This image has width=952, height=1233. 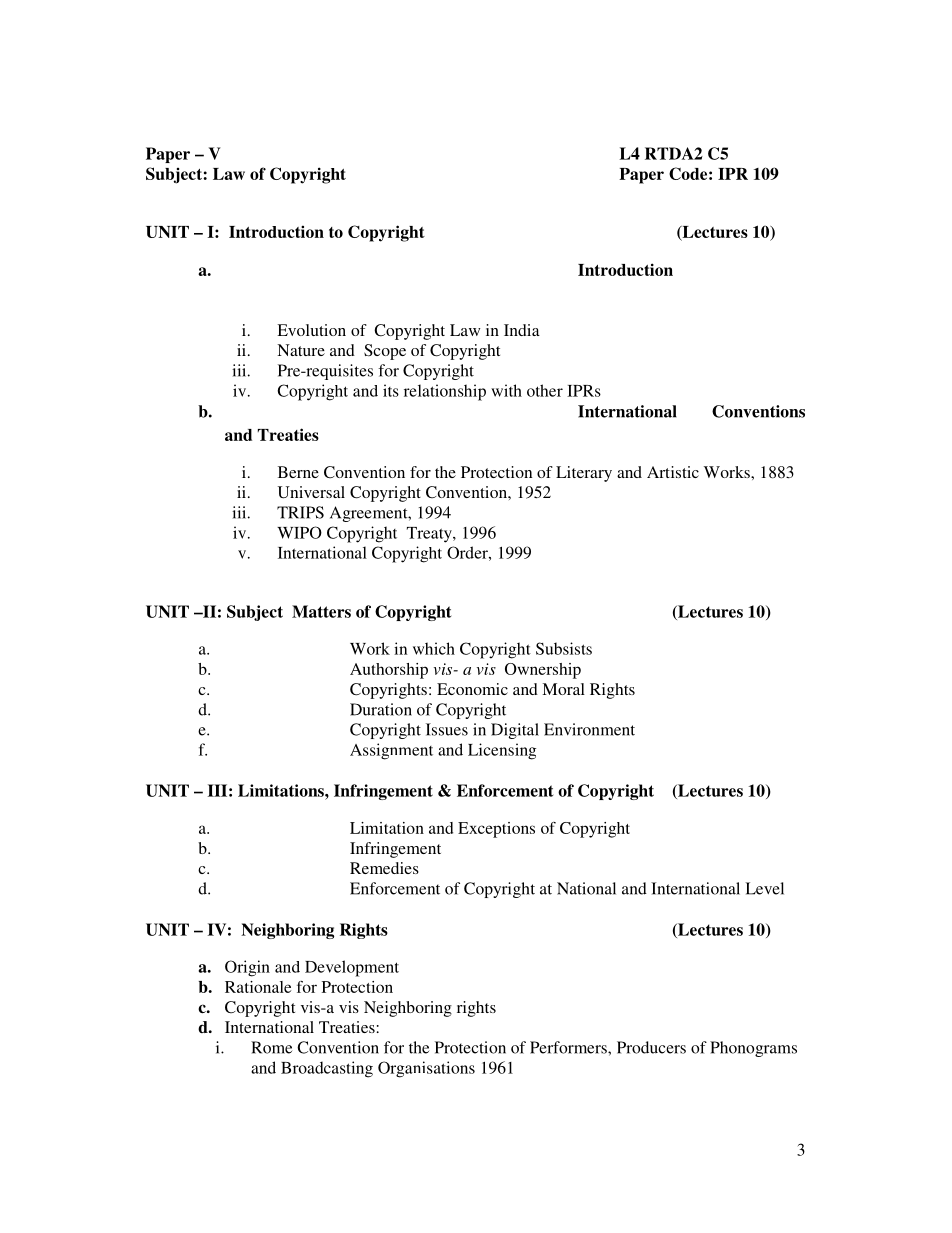 I want to click on Performers, so click(x=569, y=1047).
